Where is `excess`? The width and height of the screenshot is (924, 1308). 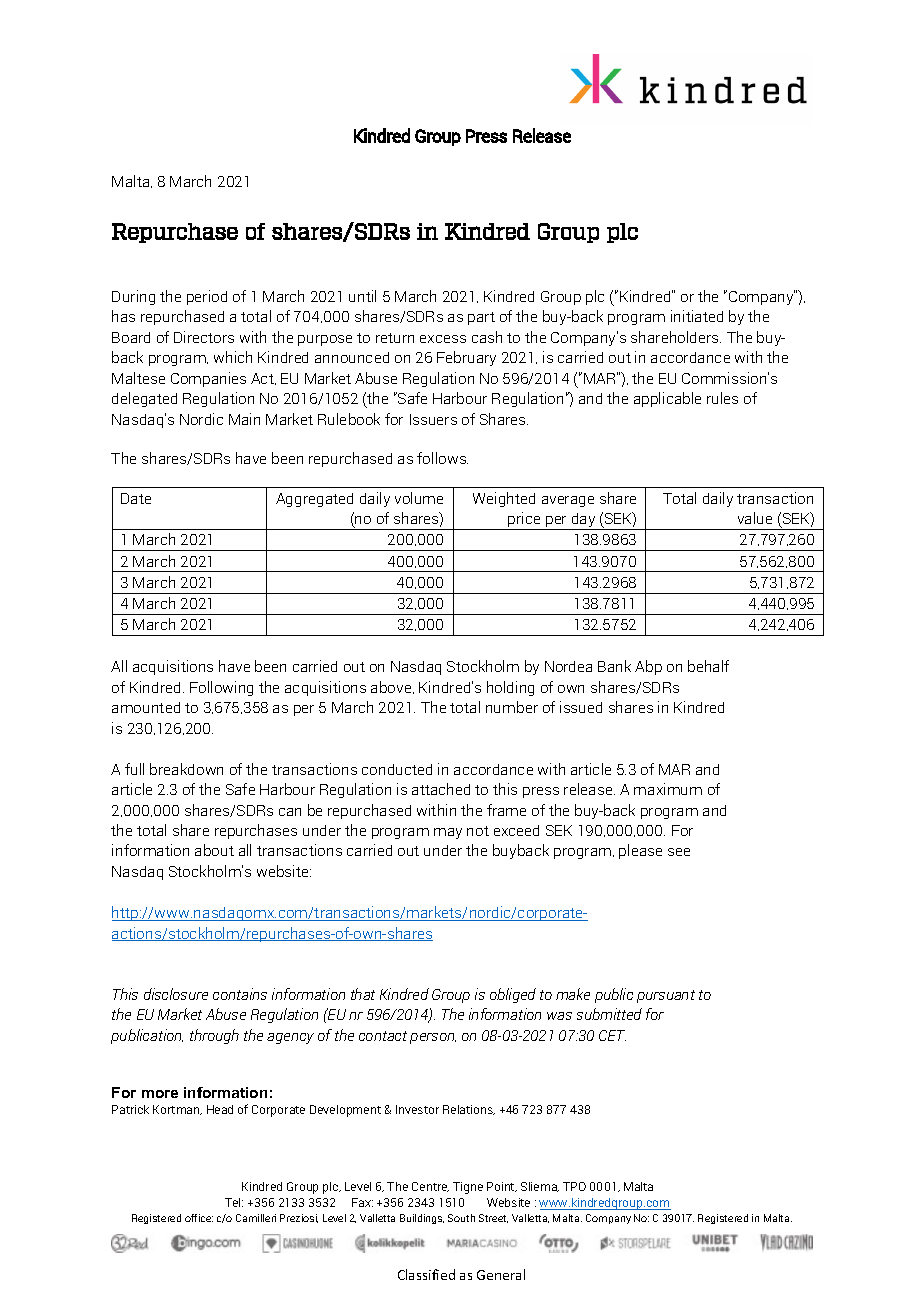 excess is located at coordinates (443, 339).
